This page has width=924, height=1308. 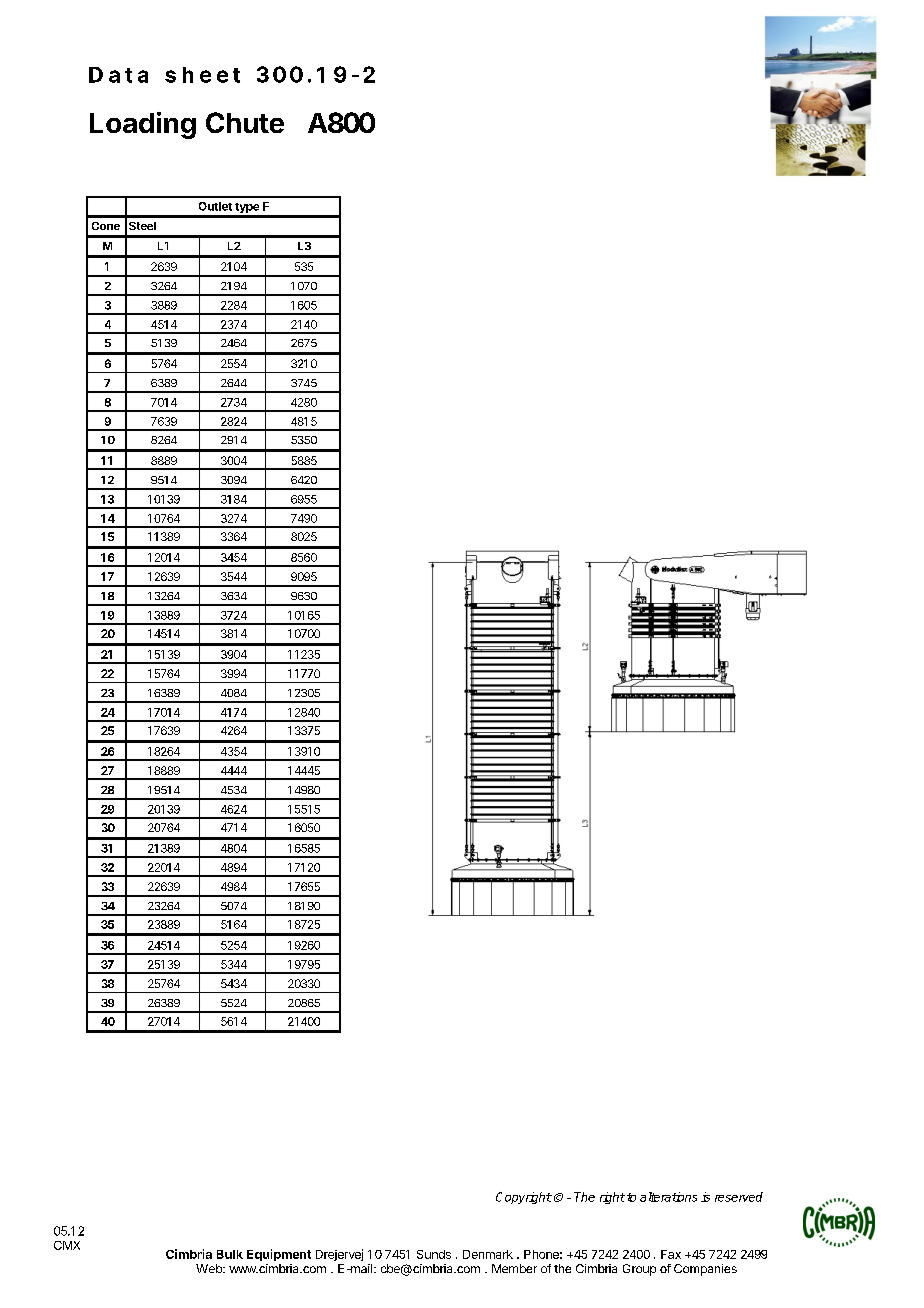 I want to click on Fax, so click(x=671, y=1254).
